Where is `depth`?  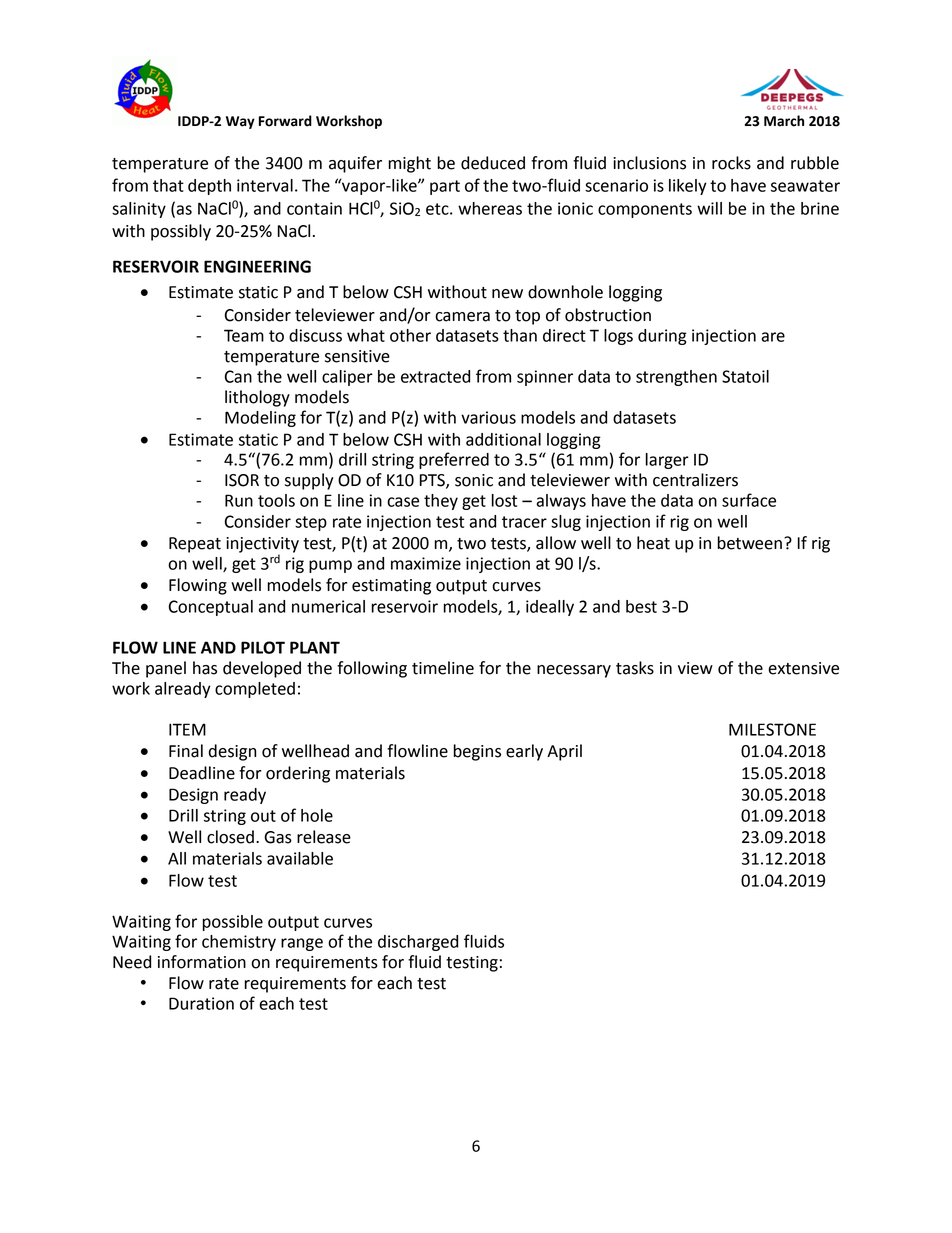 depth is located at coordinates (209, 187).
